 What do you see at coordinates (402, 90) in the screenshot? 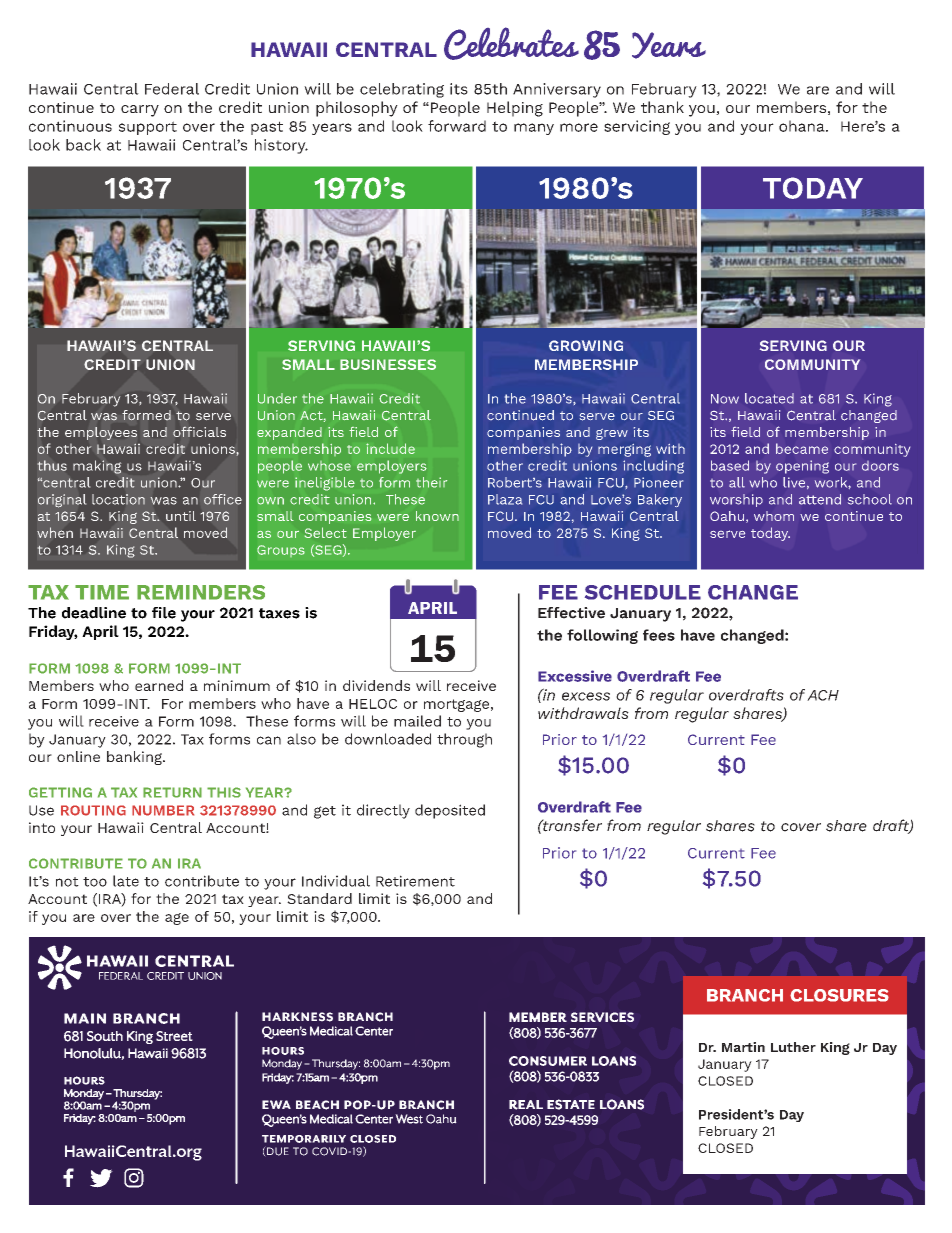
I see `celebrating` at bounding box center [402, 90].
